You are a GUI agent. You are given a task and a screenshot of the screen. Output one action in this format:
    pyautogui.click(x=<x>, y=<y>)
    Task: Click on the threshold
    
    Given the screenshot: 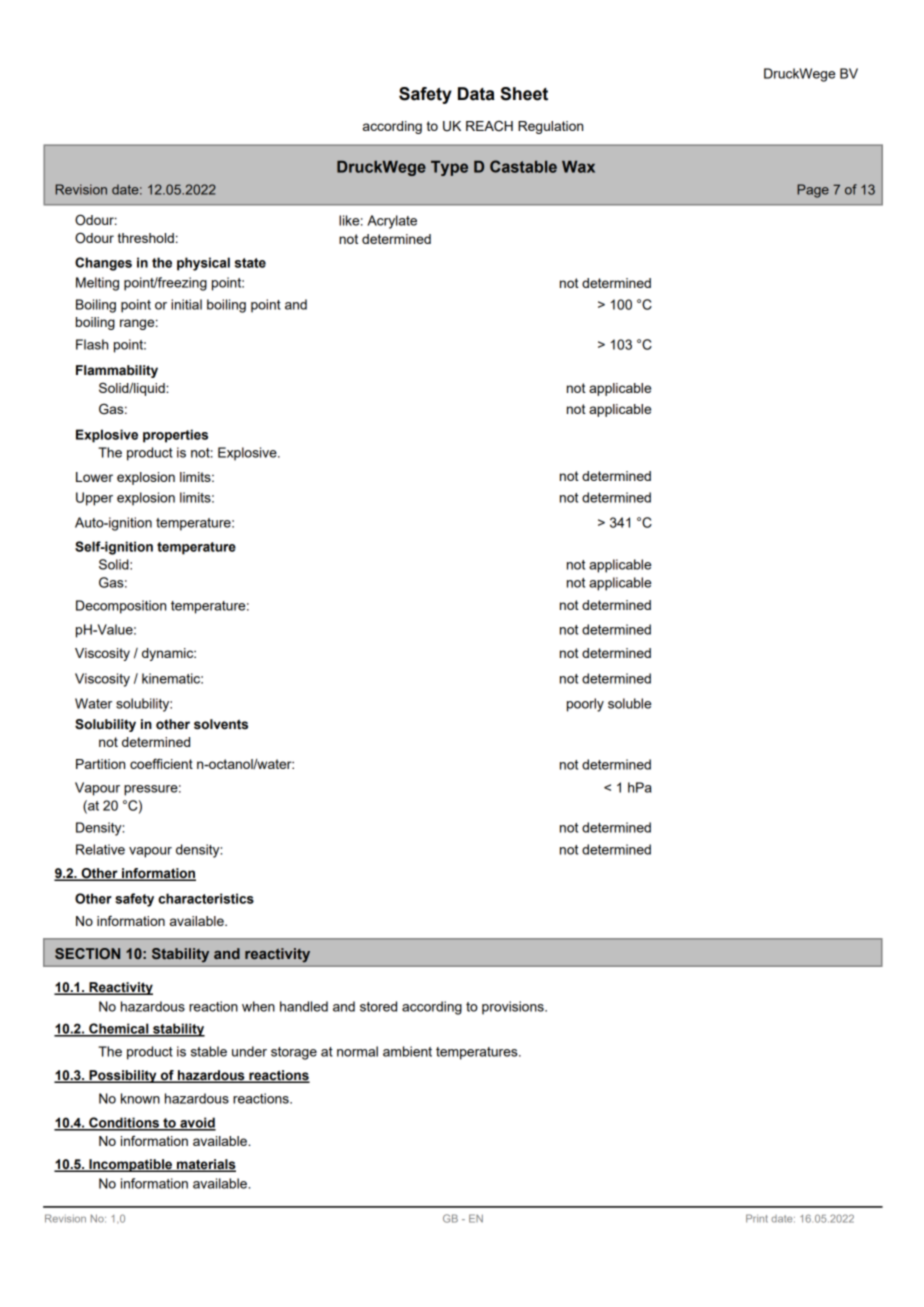 What is the action you would take?
    pyautogui.click(x=146, y=238)
